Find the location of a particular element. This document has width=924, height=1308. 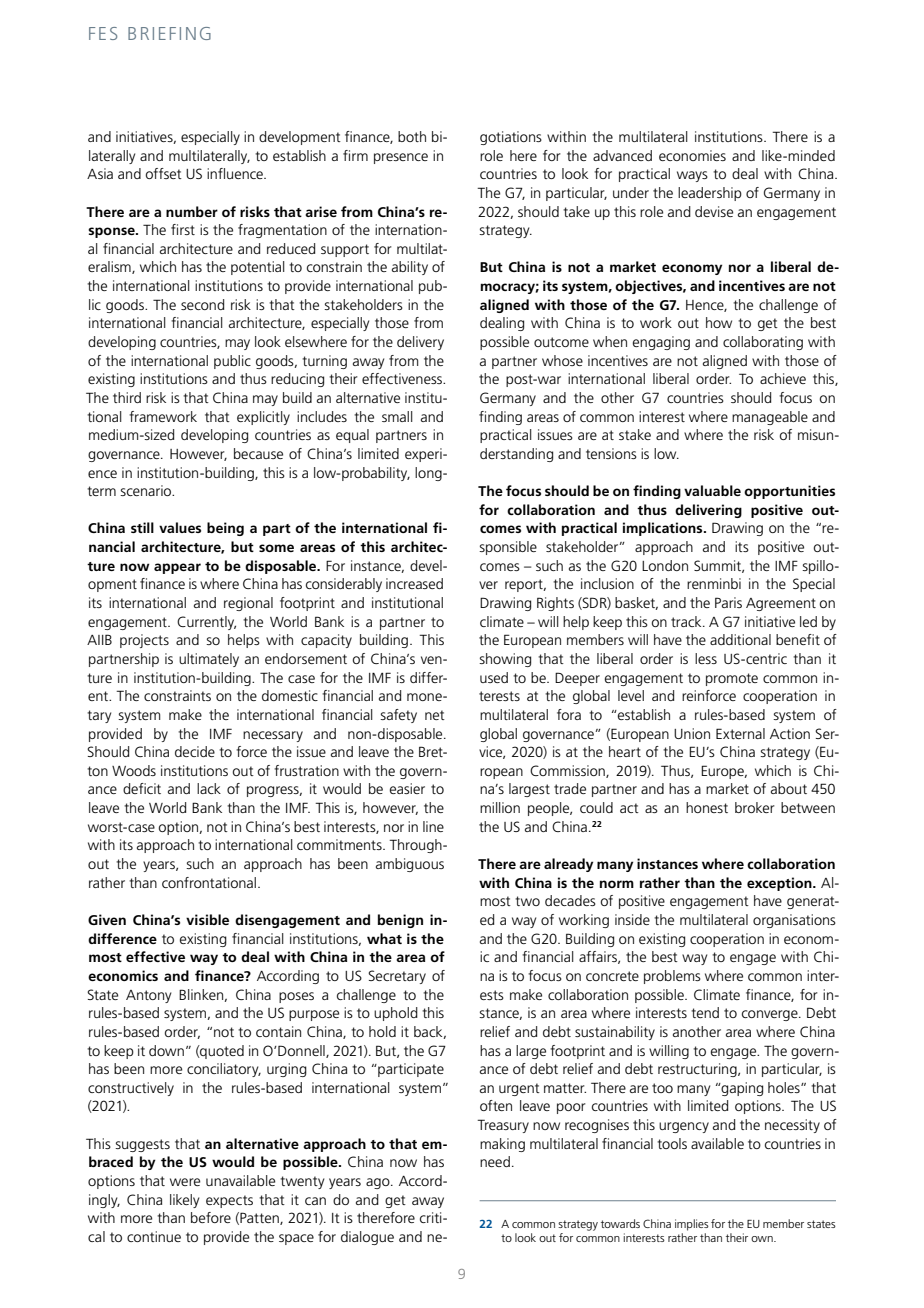

ultimately is located at coordinates (209, 660).
